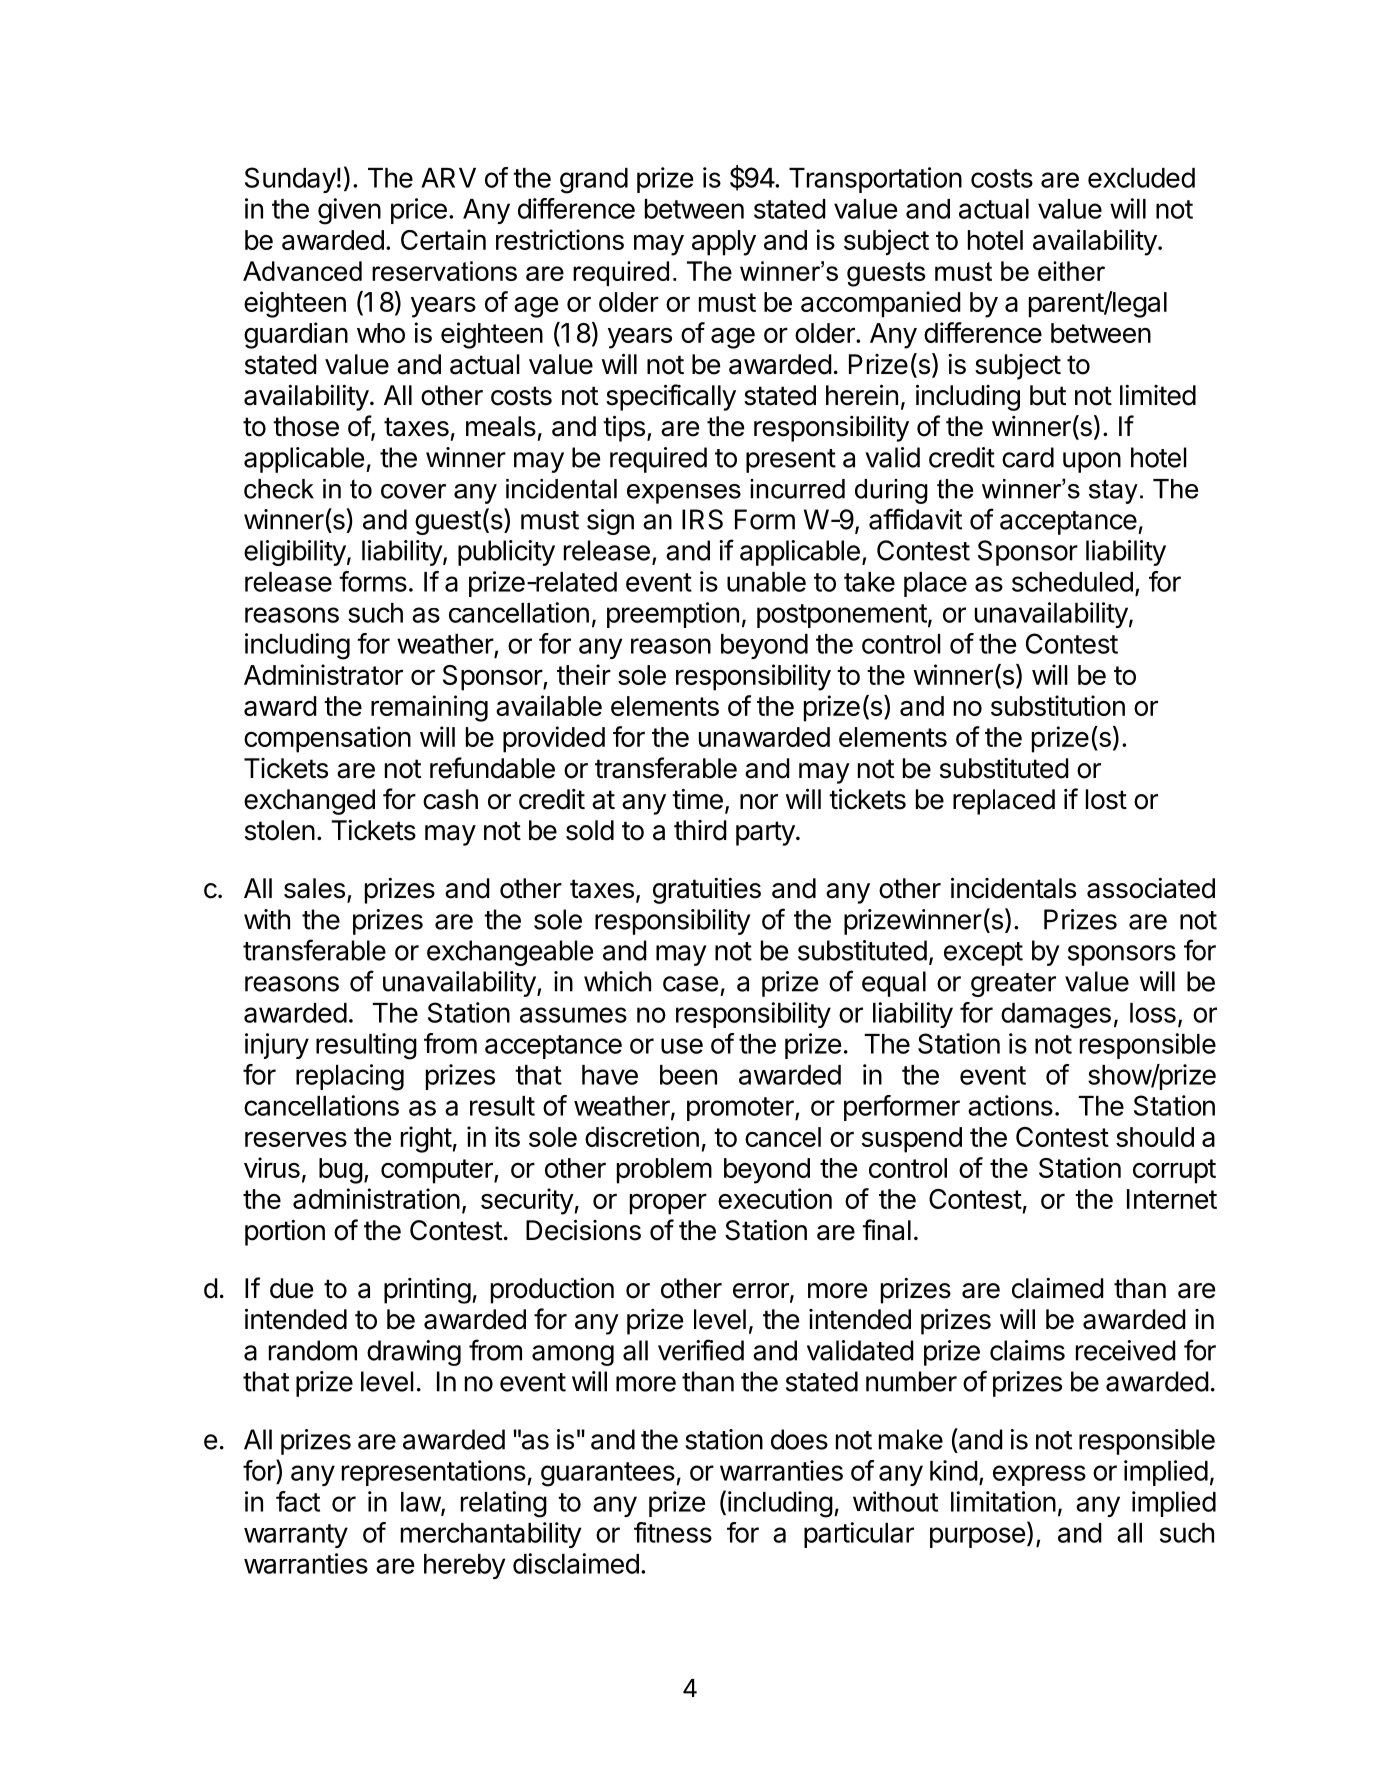 This screenshot has height=1783, width=1378. I want to click on apply, so click(724, 243).
